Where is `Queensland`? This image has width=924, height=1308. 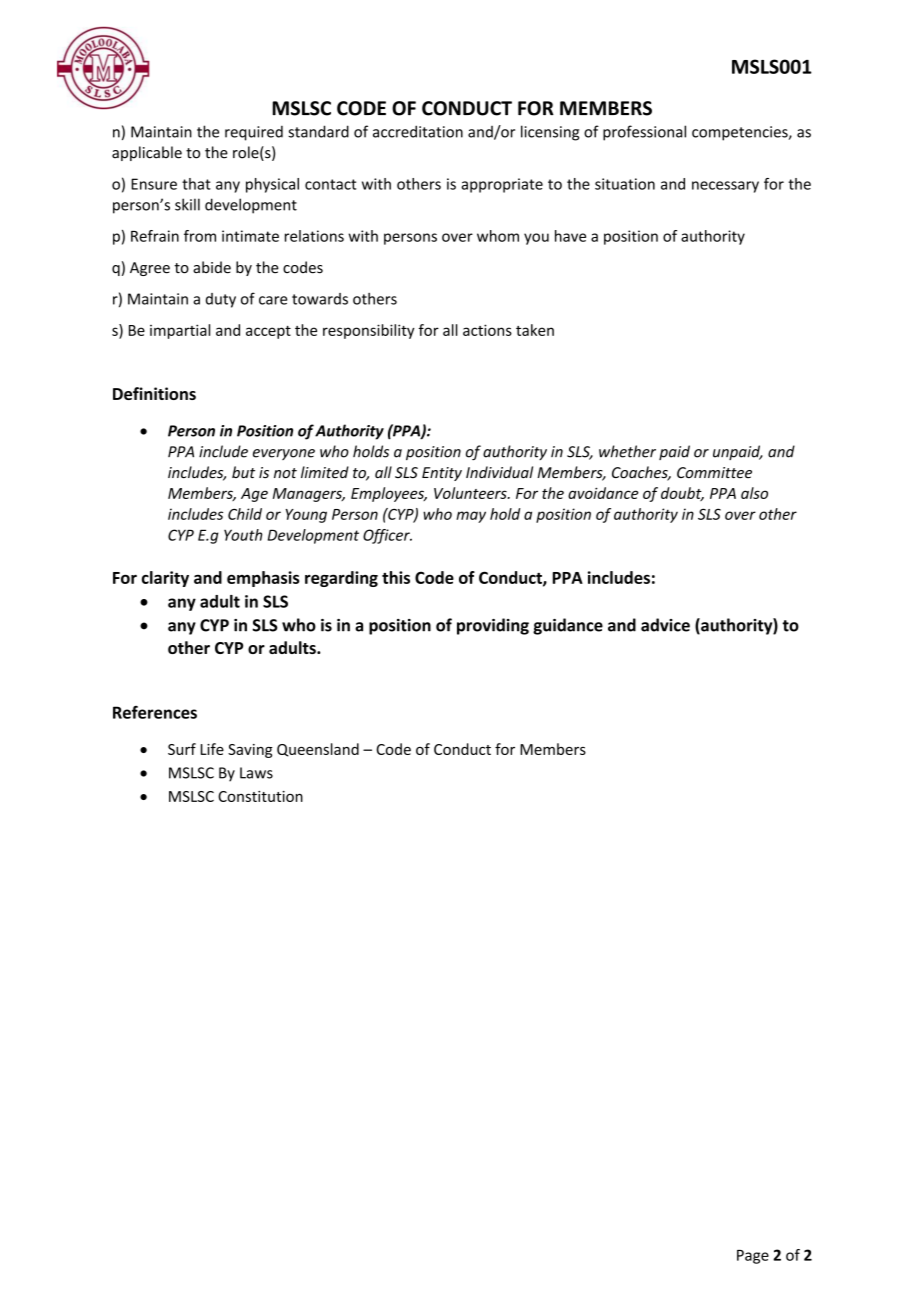
Queensland is located at coordinates (318, 750).
